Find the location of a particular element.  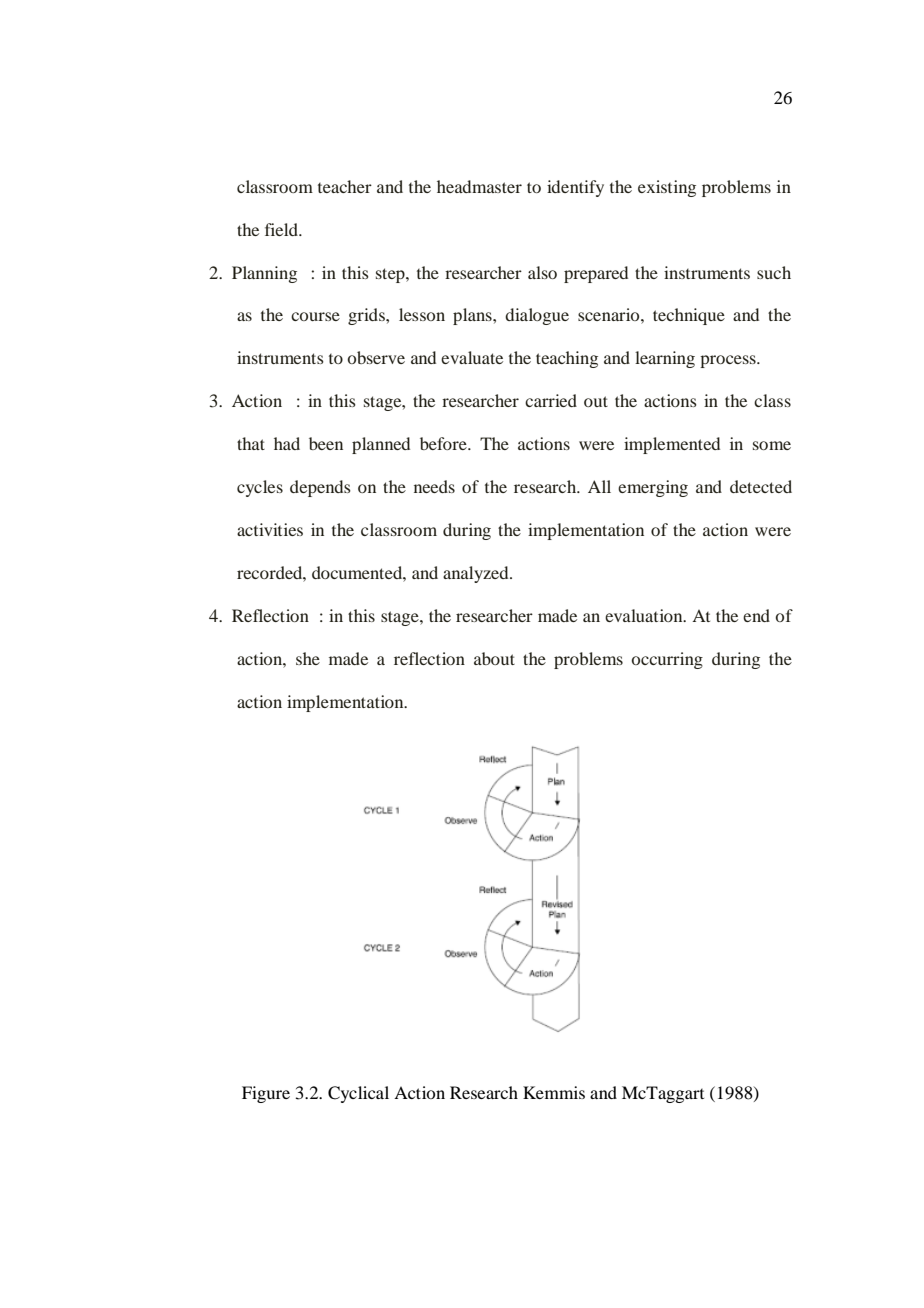

depends is located at coordinates (320, 488).
